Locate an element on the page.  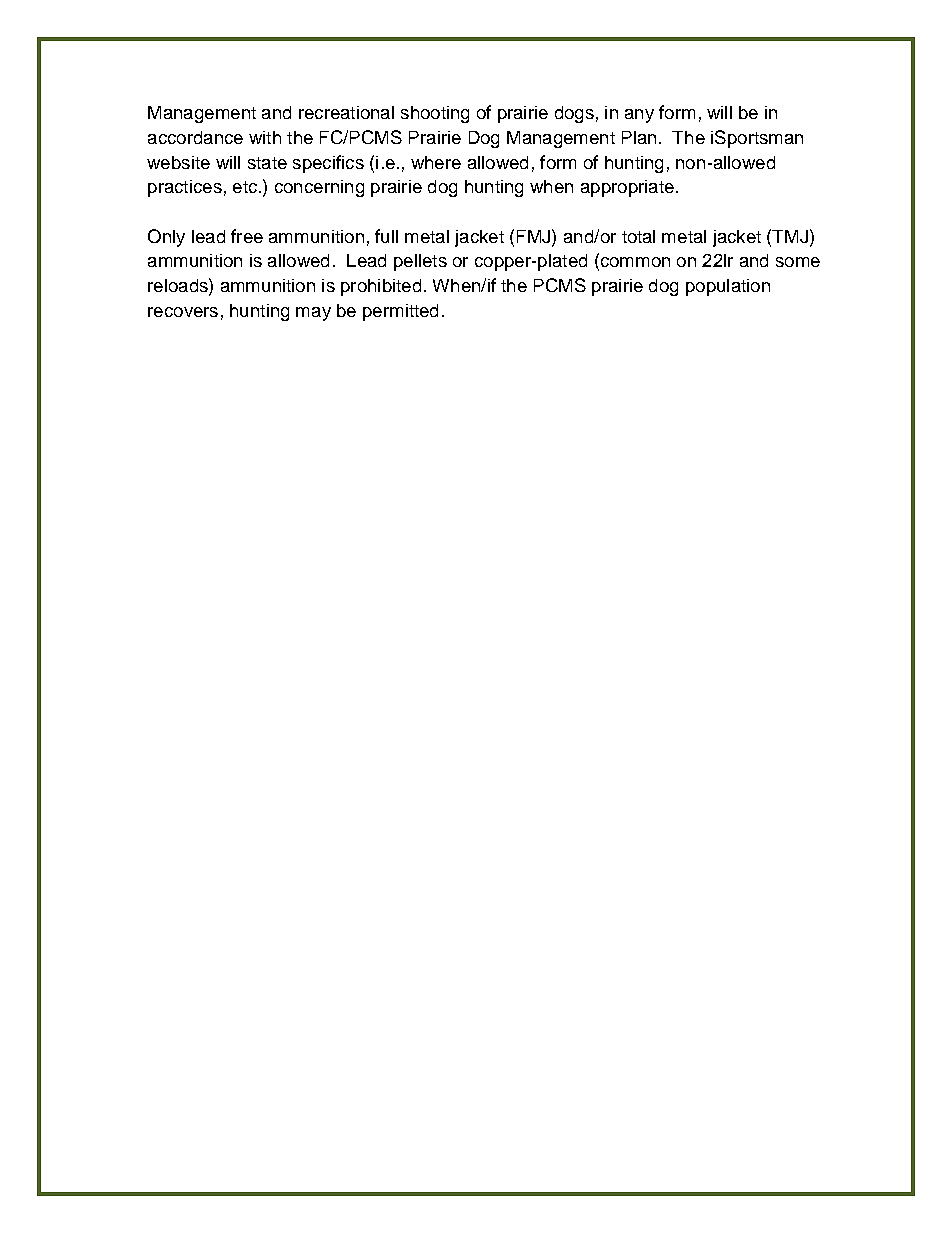
free is located at coordinates (247, 236).
